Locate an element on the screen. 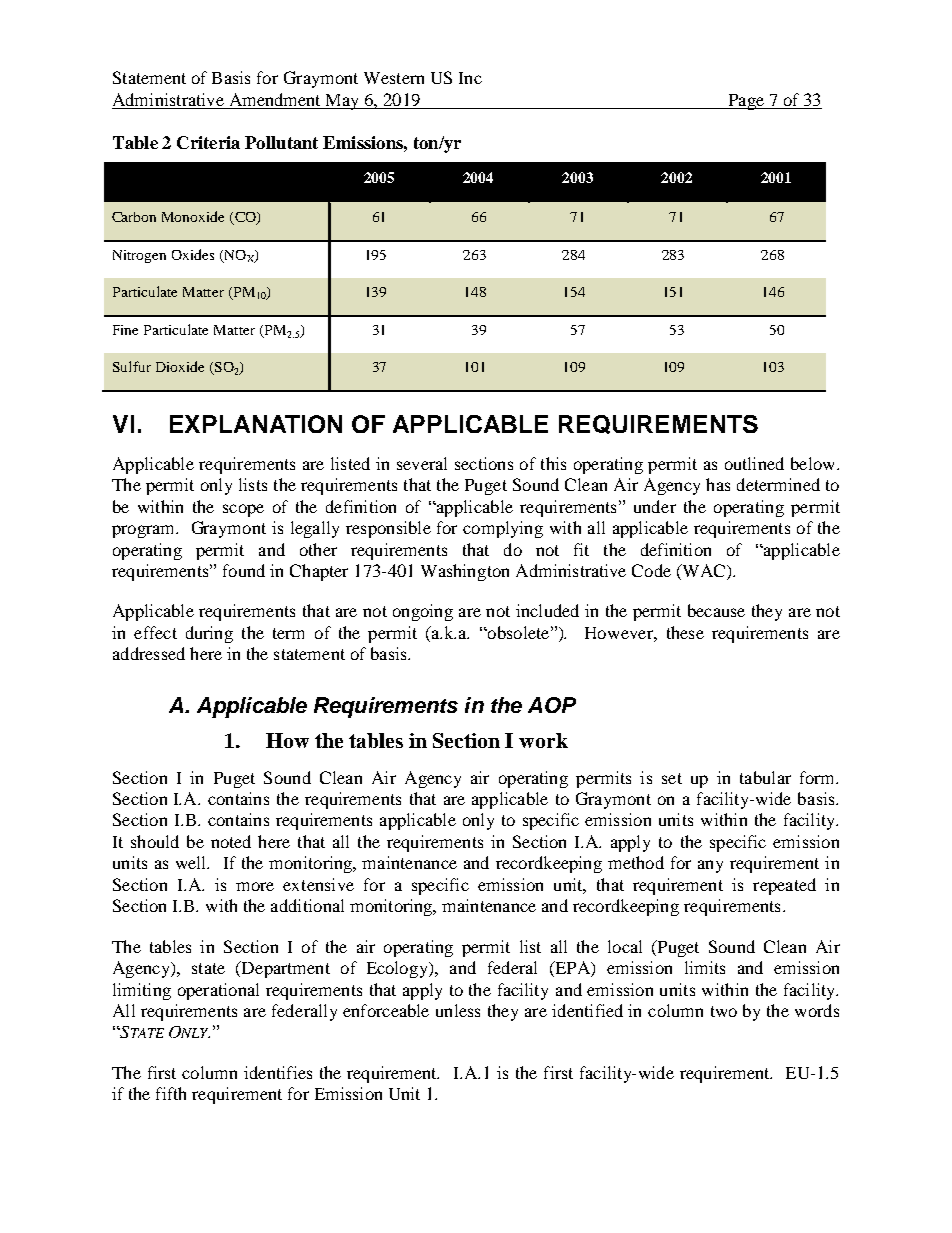 The width and height of the screenshot is (952, 1233). fifth is located at coordinates (171, 1093).
